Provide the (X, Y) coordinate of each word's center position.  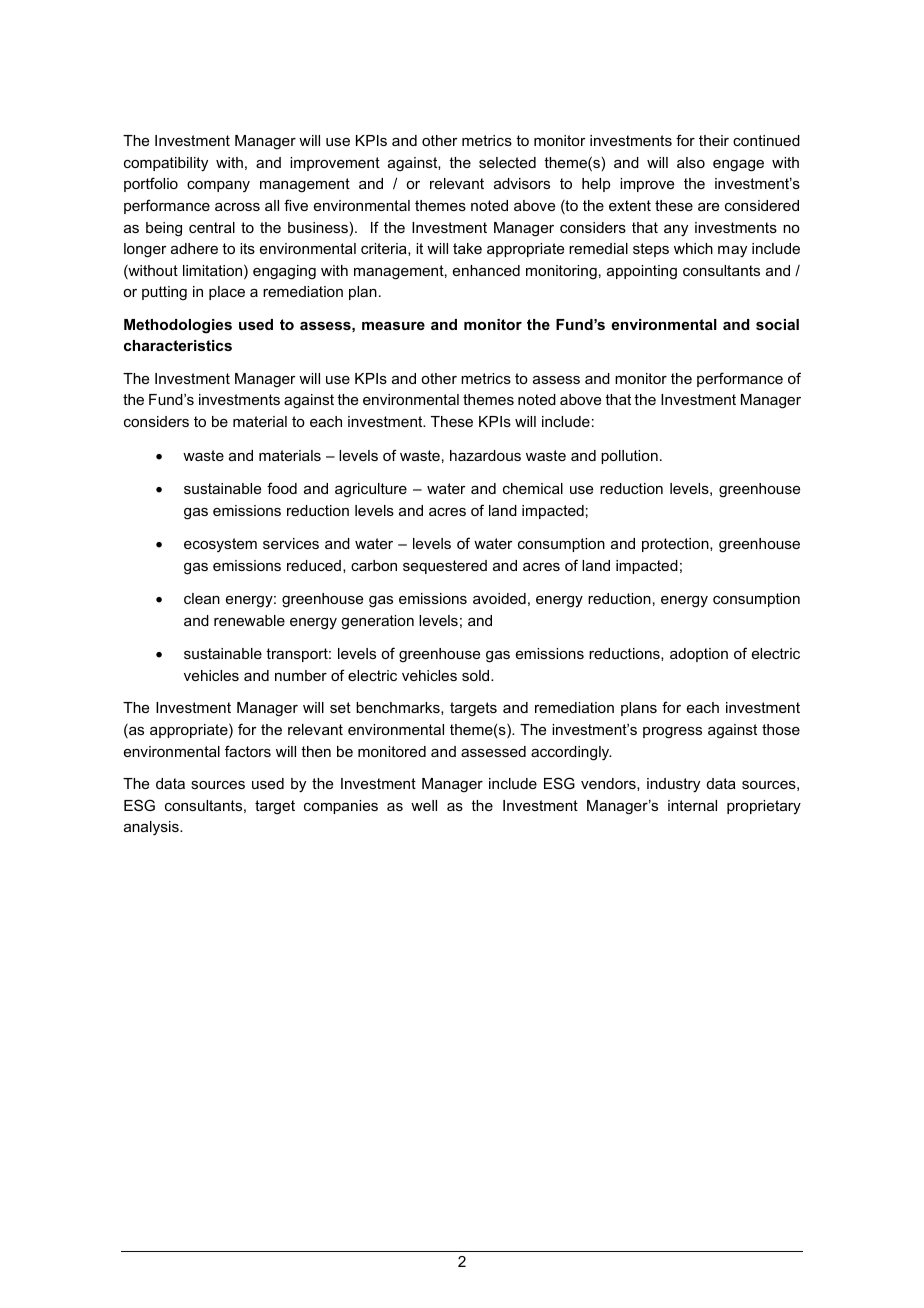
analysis (152, 828)
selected (507, 162)
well (424, 805)
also (691, 162)
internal (692, 805)
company (218, 186)
